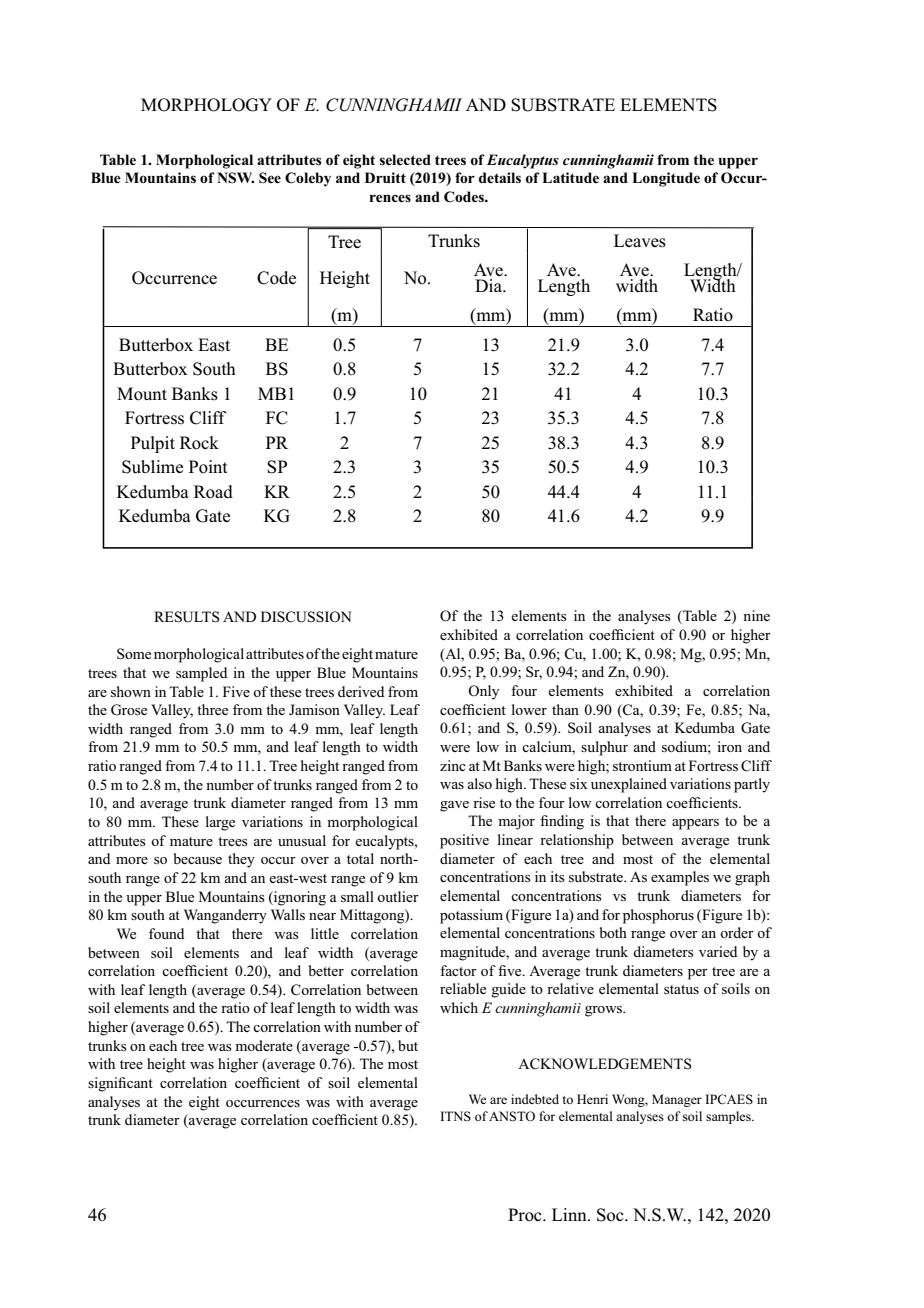  Describe the element at coordinates (405, 159) in the image. I see `selected` at that location.
